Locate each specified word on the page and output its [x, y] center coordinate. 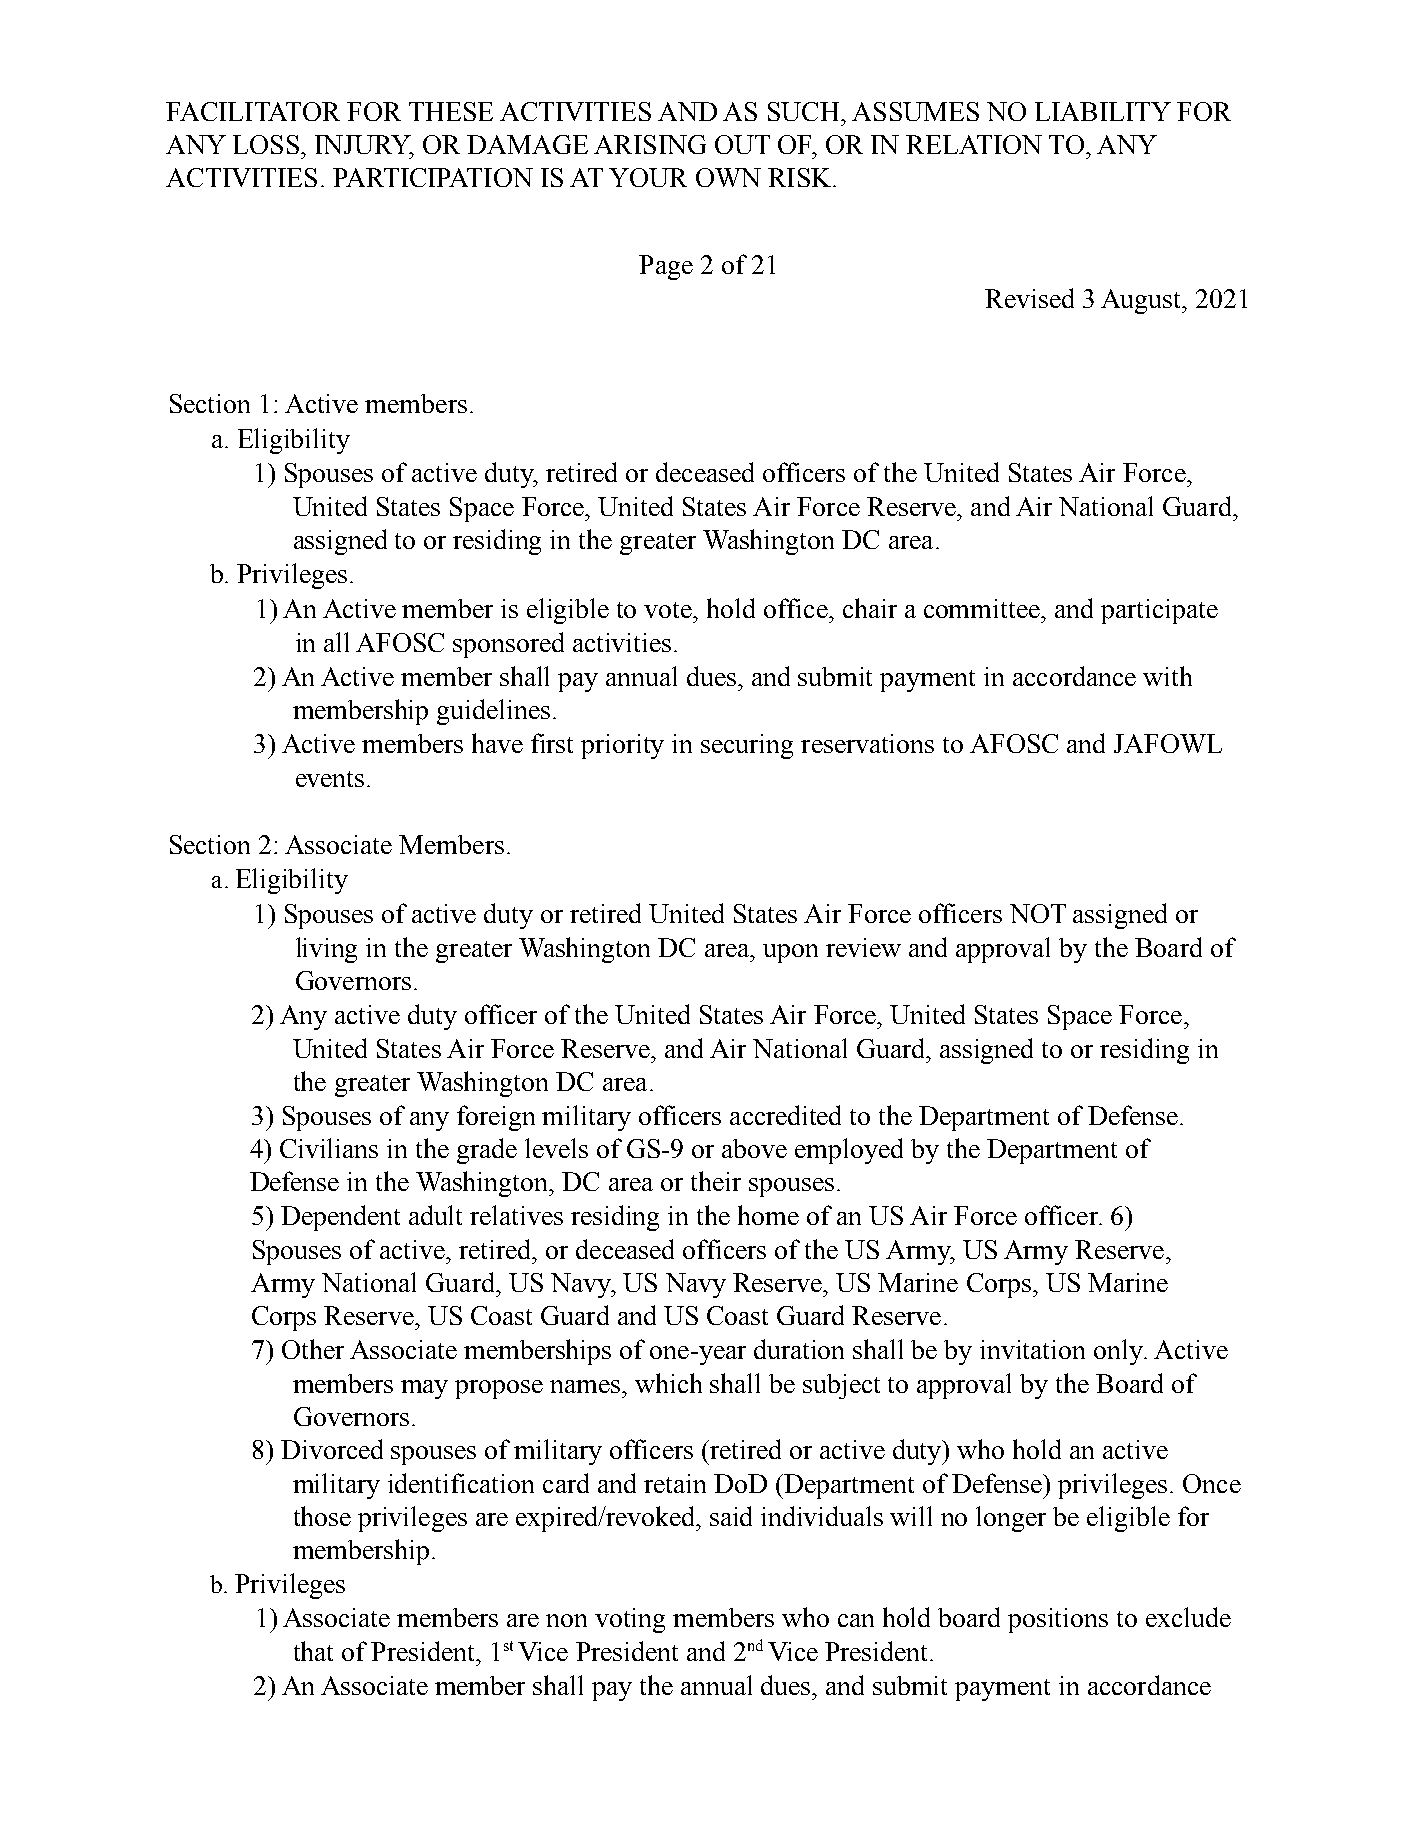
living [326, 950]
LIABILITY [1103, 111]
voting [630, 1620]
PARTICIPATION [433, 177]
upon [790, 953]
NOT [1038, 913]
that [313, 1651]
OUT [742, 144]
